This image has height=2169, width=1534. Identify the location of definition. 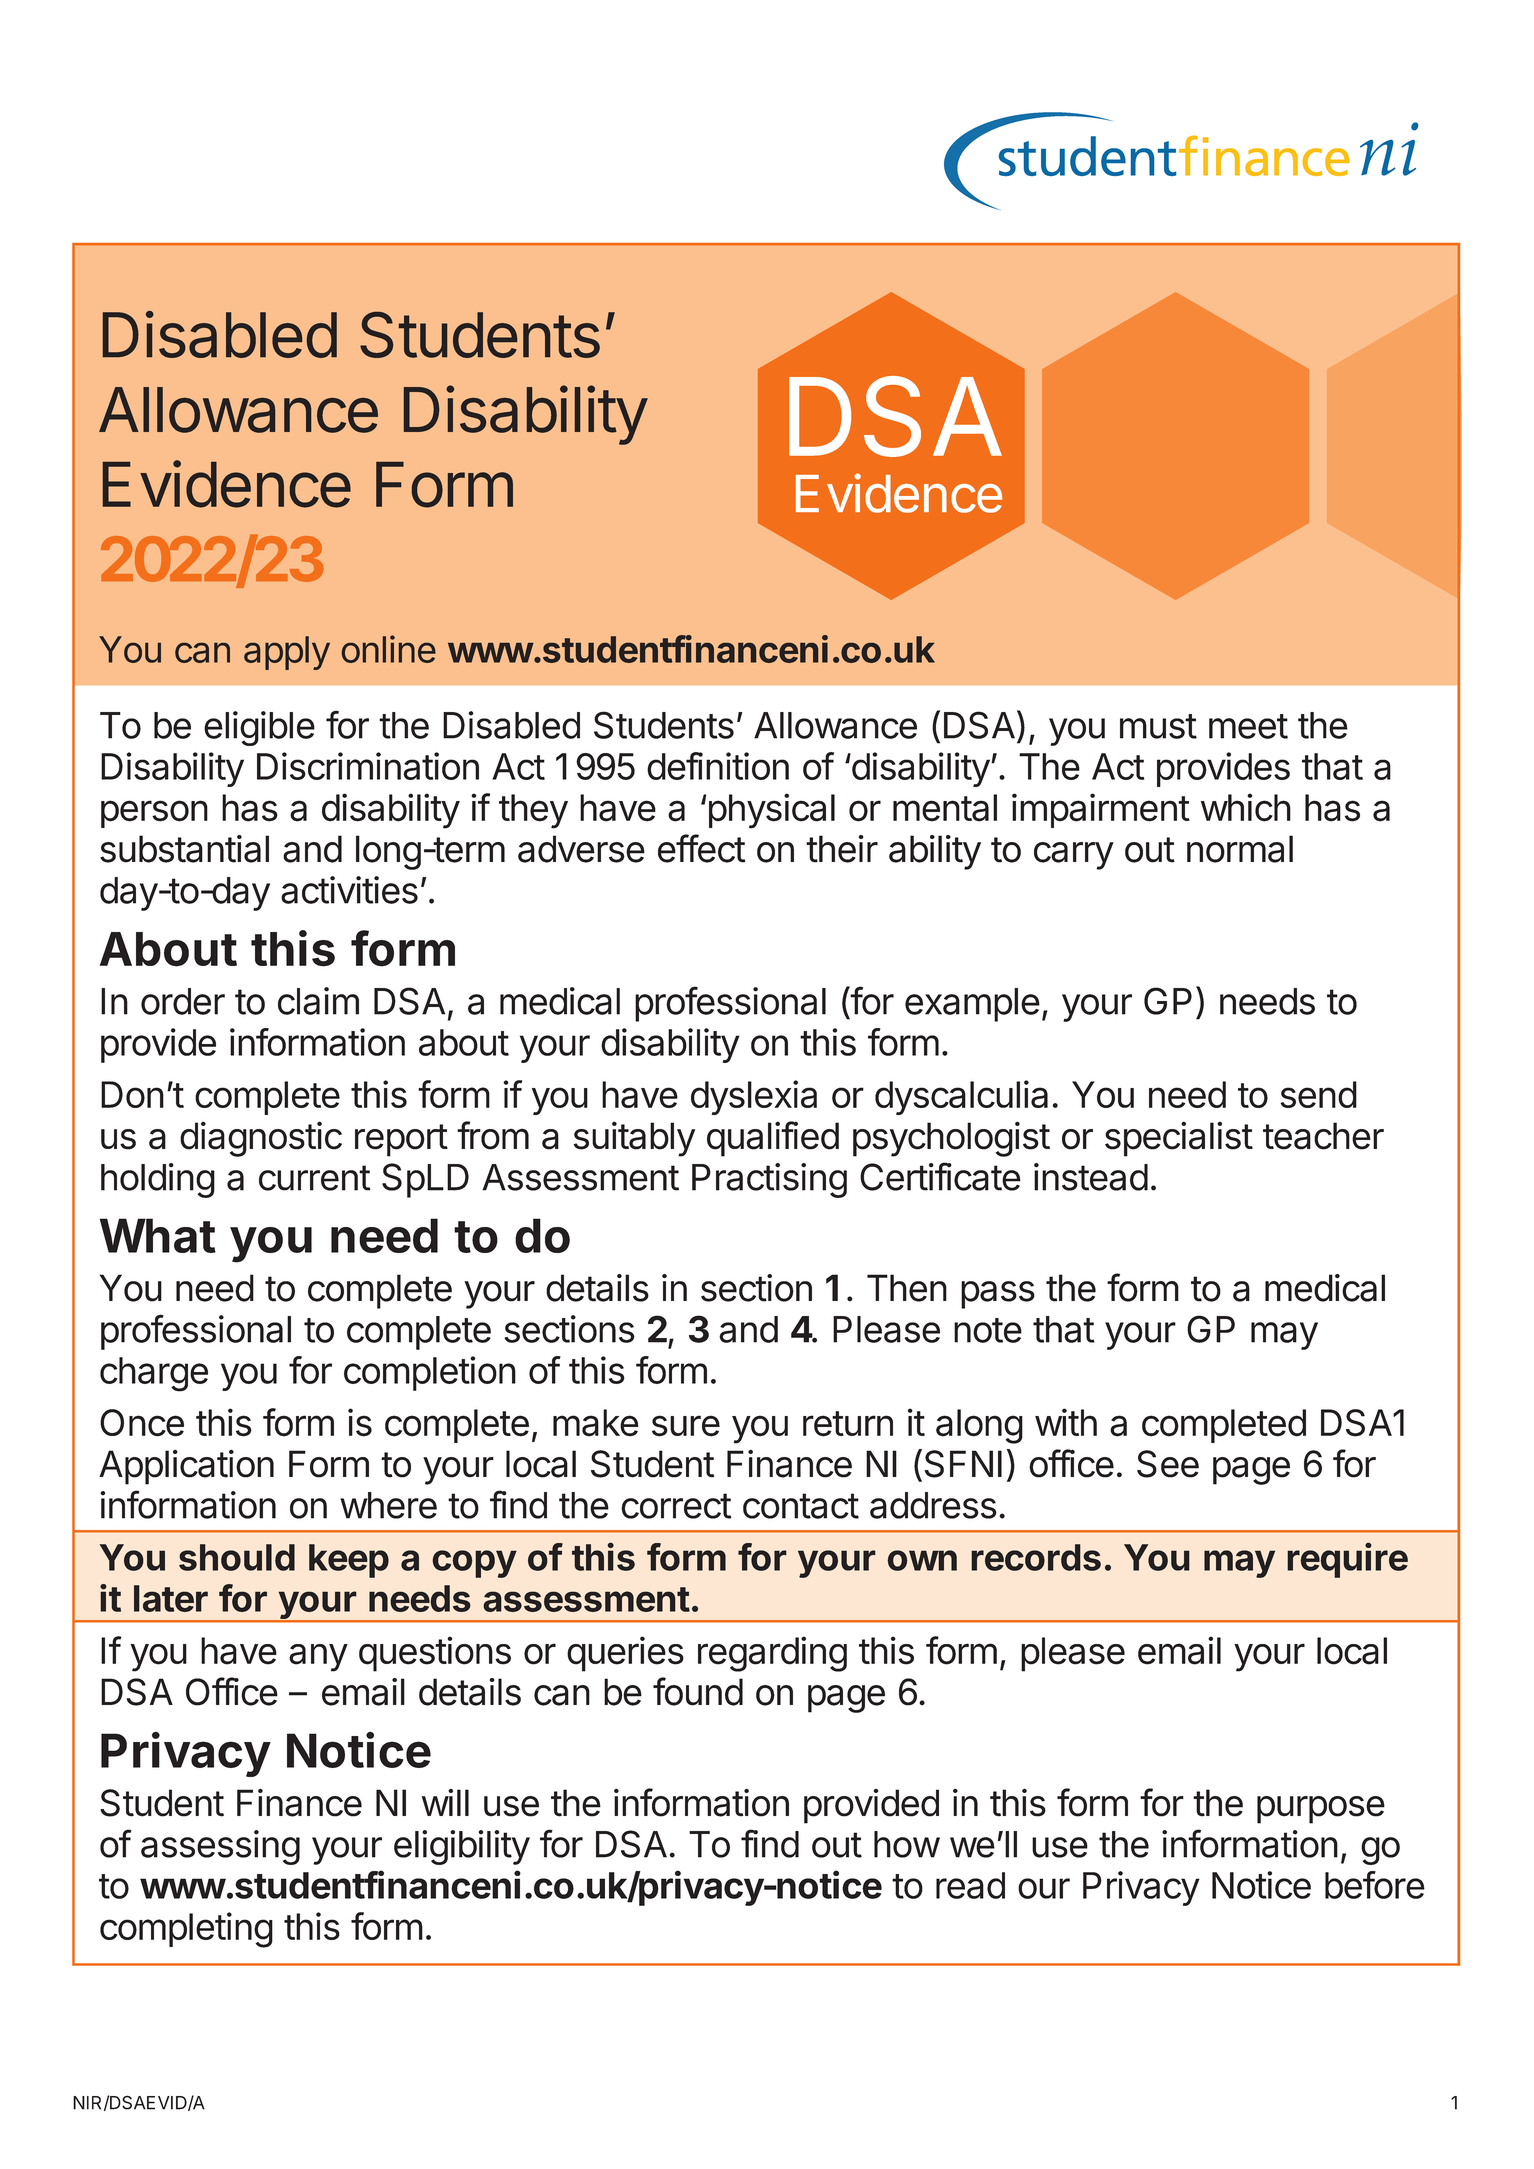
(718, 766).
